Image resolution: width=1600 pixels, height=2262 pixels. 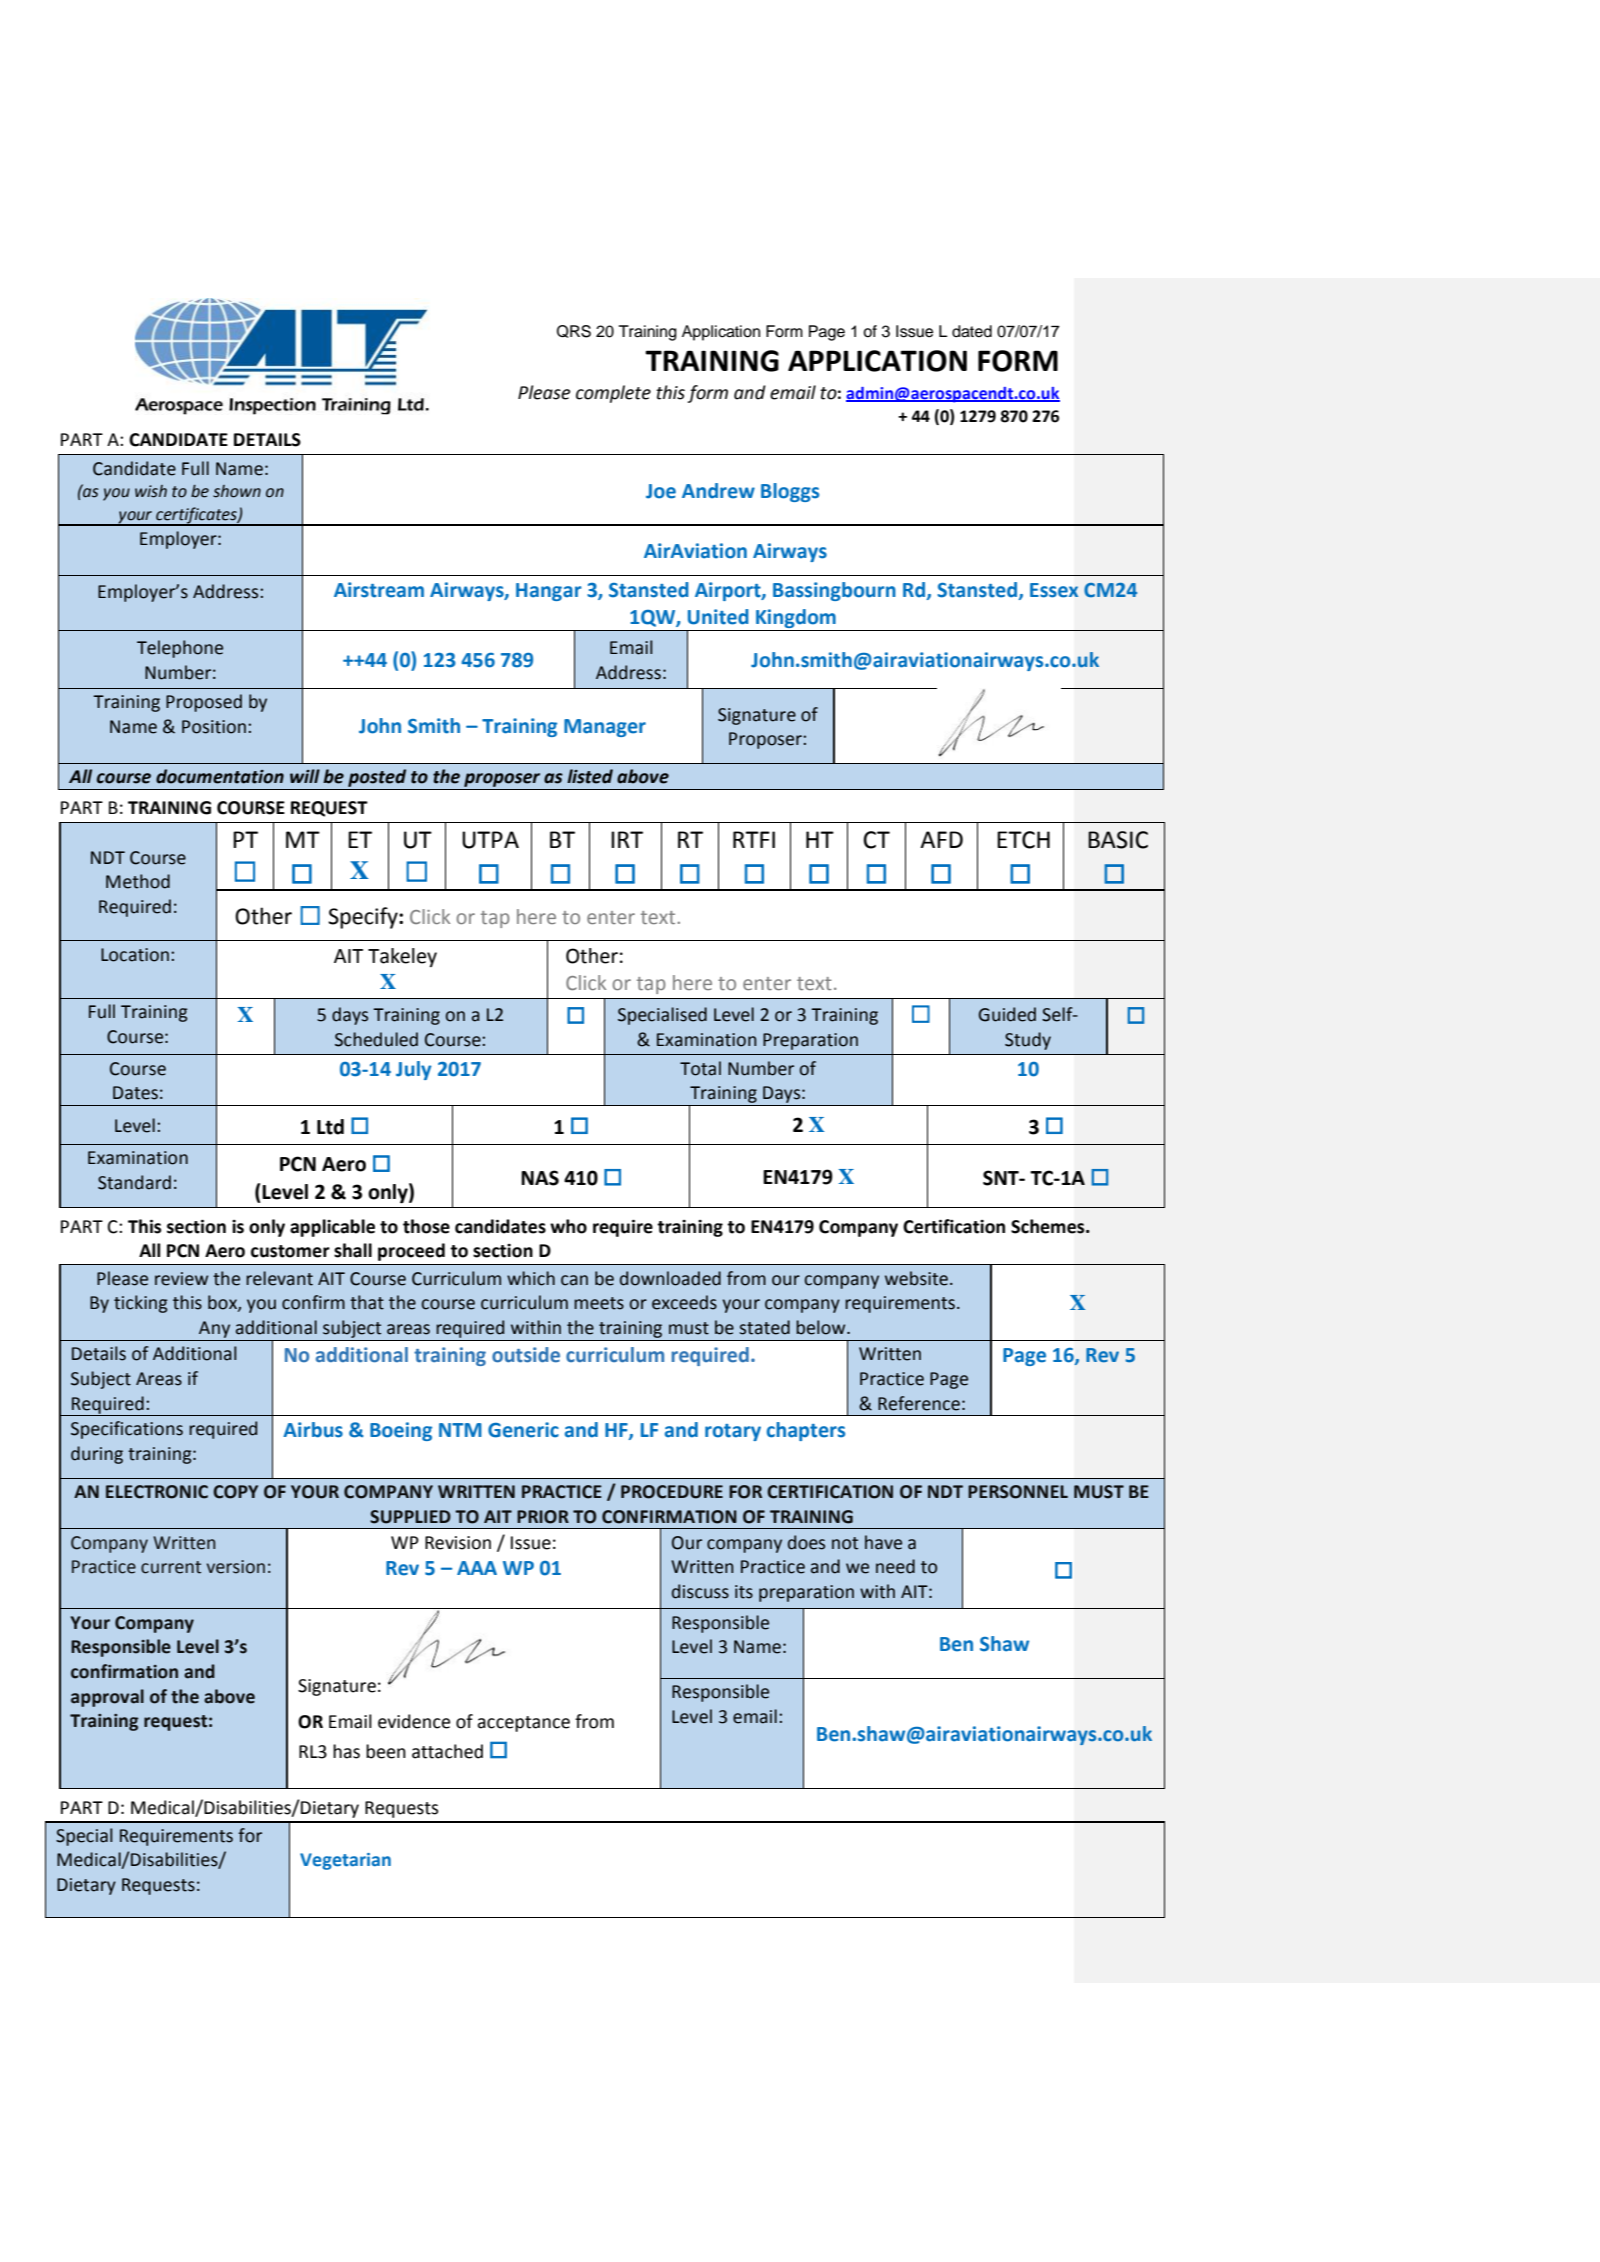 What do you see at coordinates (972, 331) in the image?
I see `dated` at bounding box center [972, 331].
